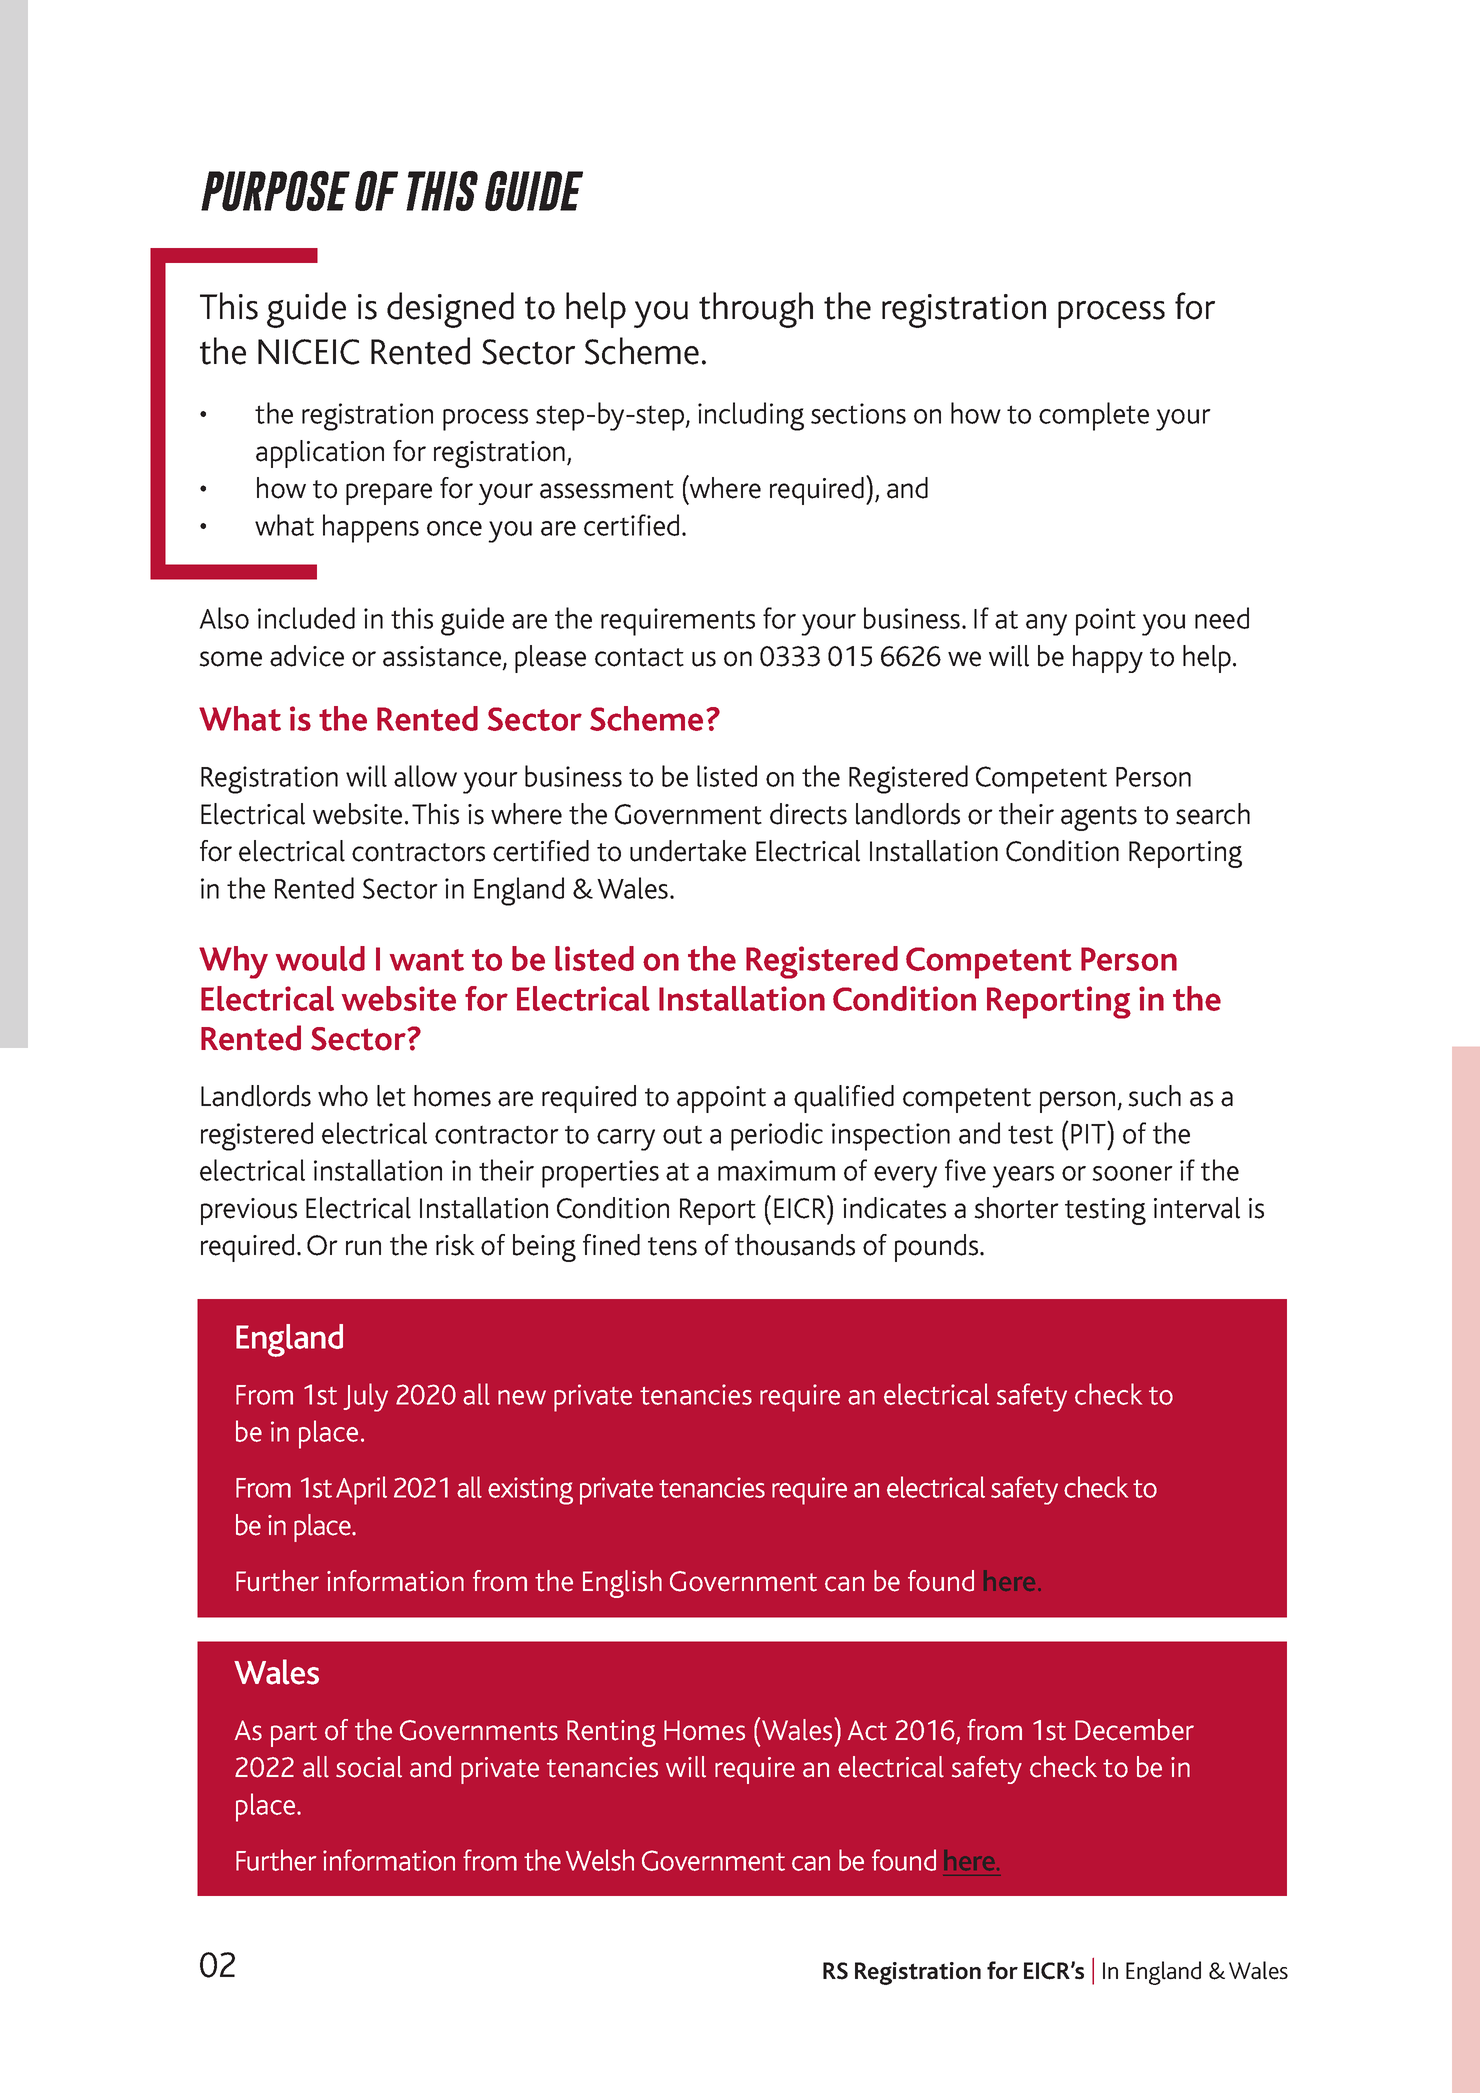  Describe the element at coordinates (639, 657) in the screenshot. I see `contact` at that location.
